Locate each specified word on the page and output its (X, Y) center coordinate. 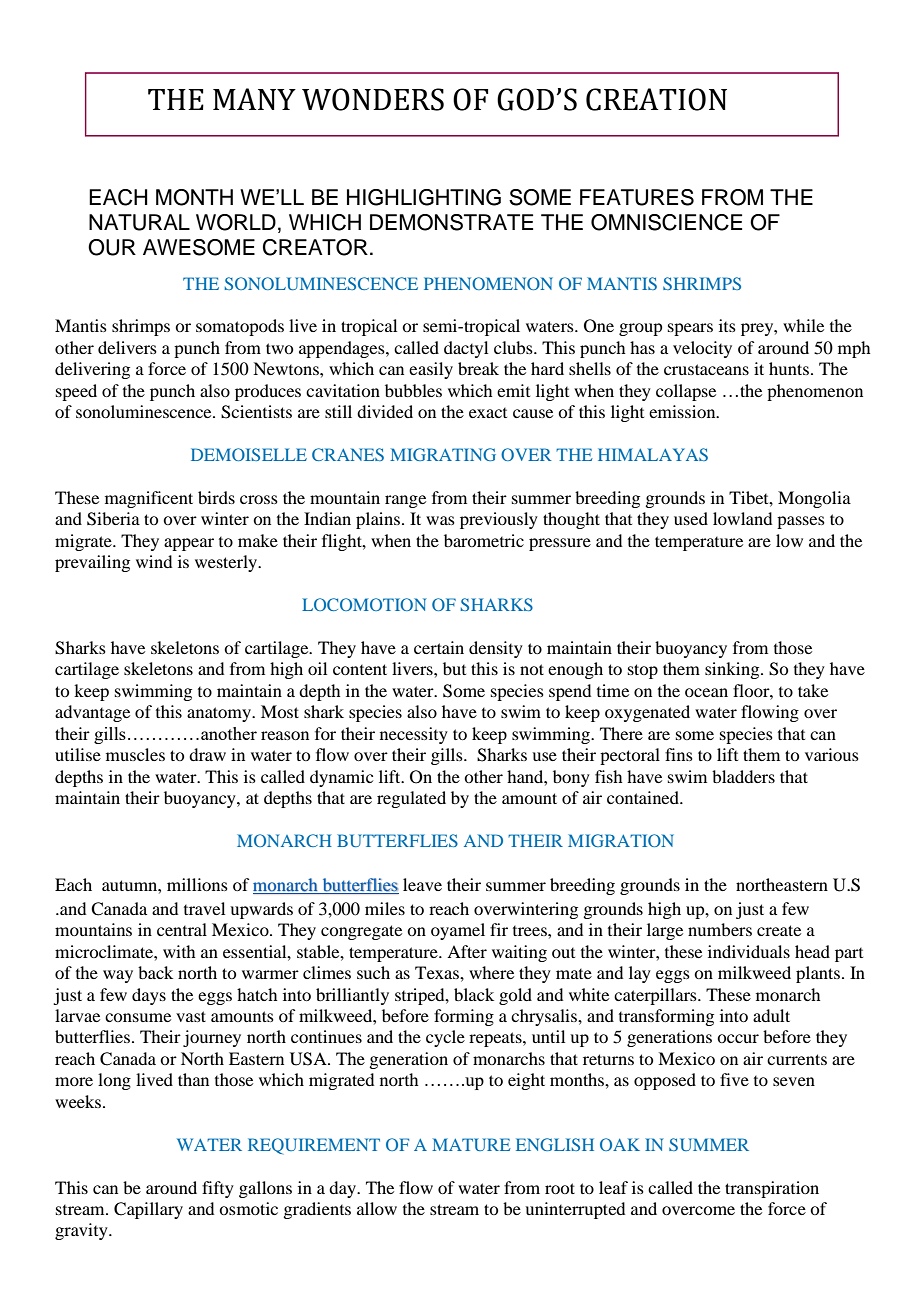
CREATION (656, 99)
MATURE (471, 1144)
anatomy (220, 714)
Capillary (148, 1210)
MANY (254, 99)
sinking (733, 670)
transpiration (772, 1189)
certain (439, 647)
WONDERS (373, 99)
